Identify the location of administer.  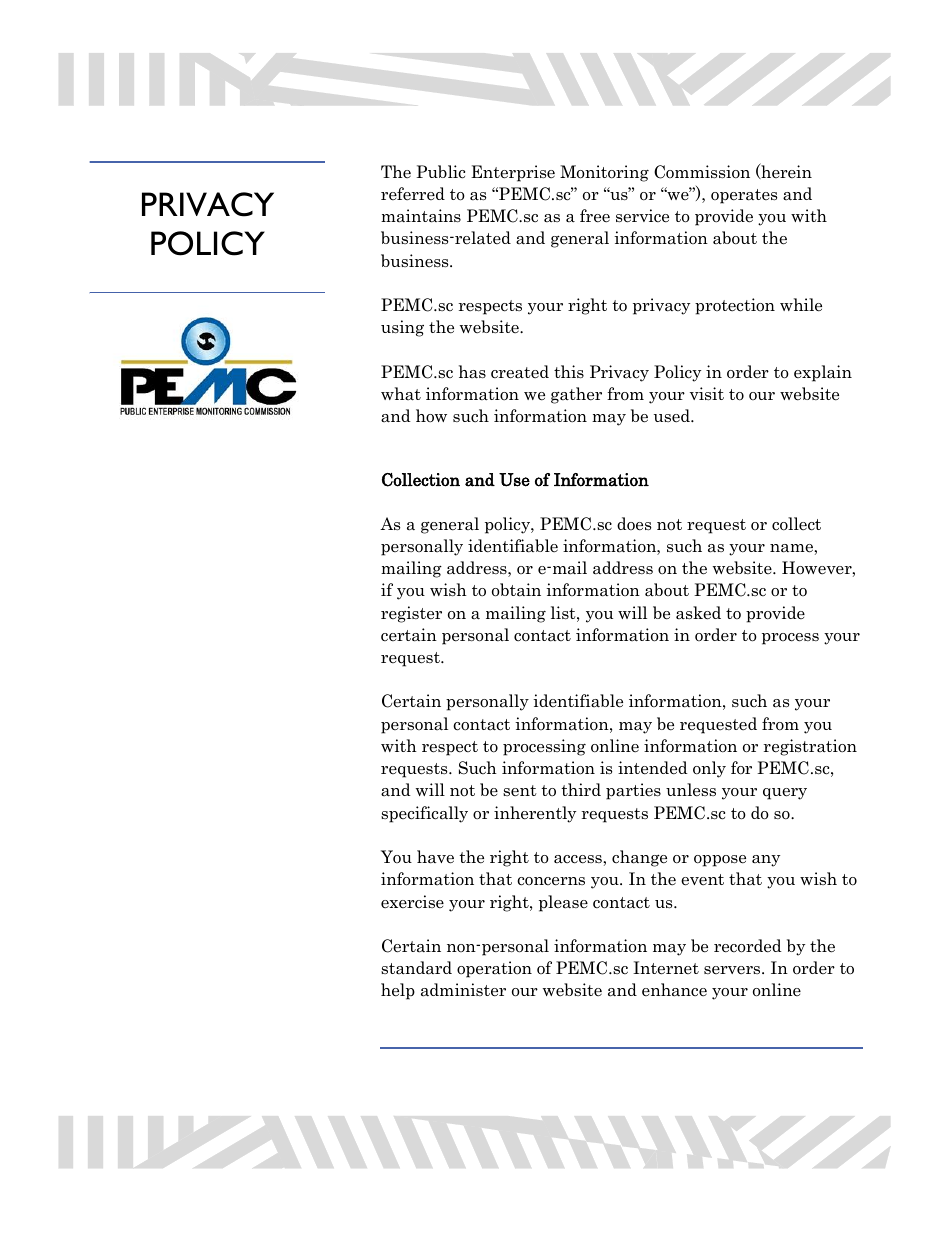
(463, 990).
